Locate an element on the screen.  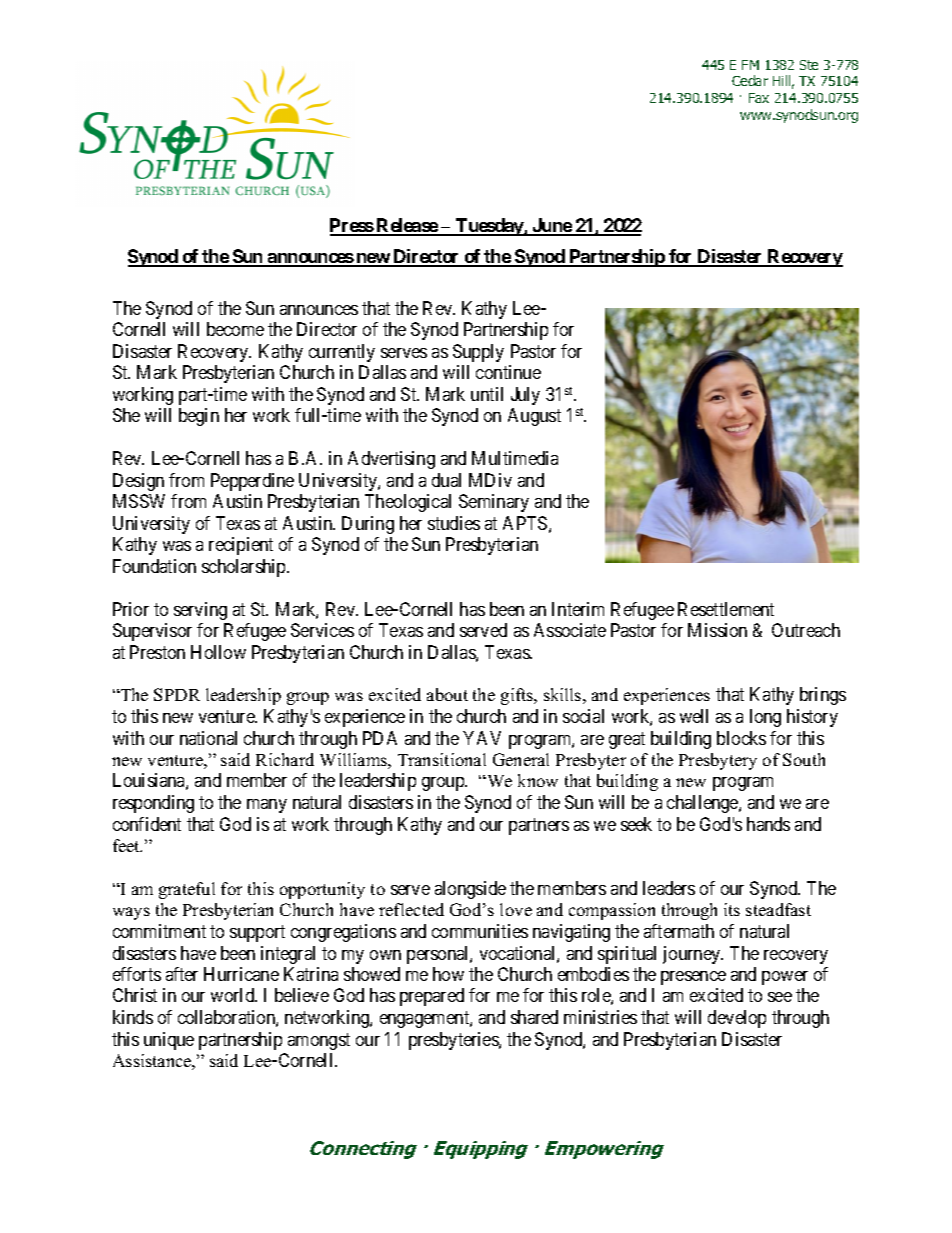
Release is located at coordinates (407, 226).
